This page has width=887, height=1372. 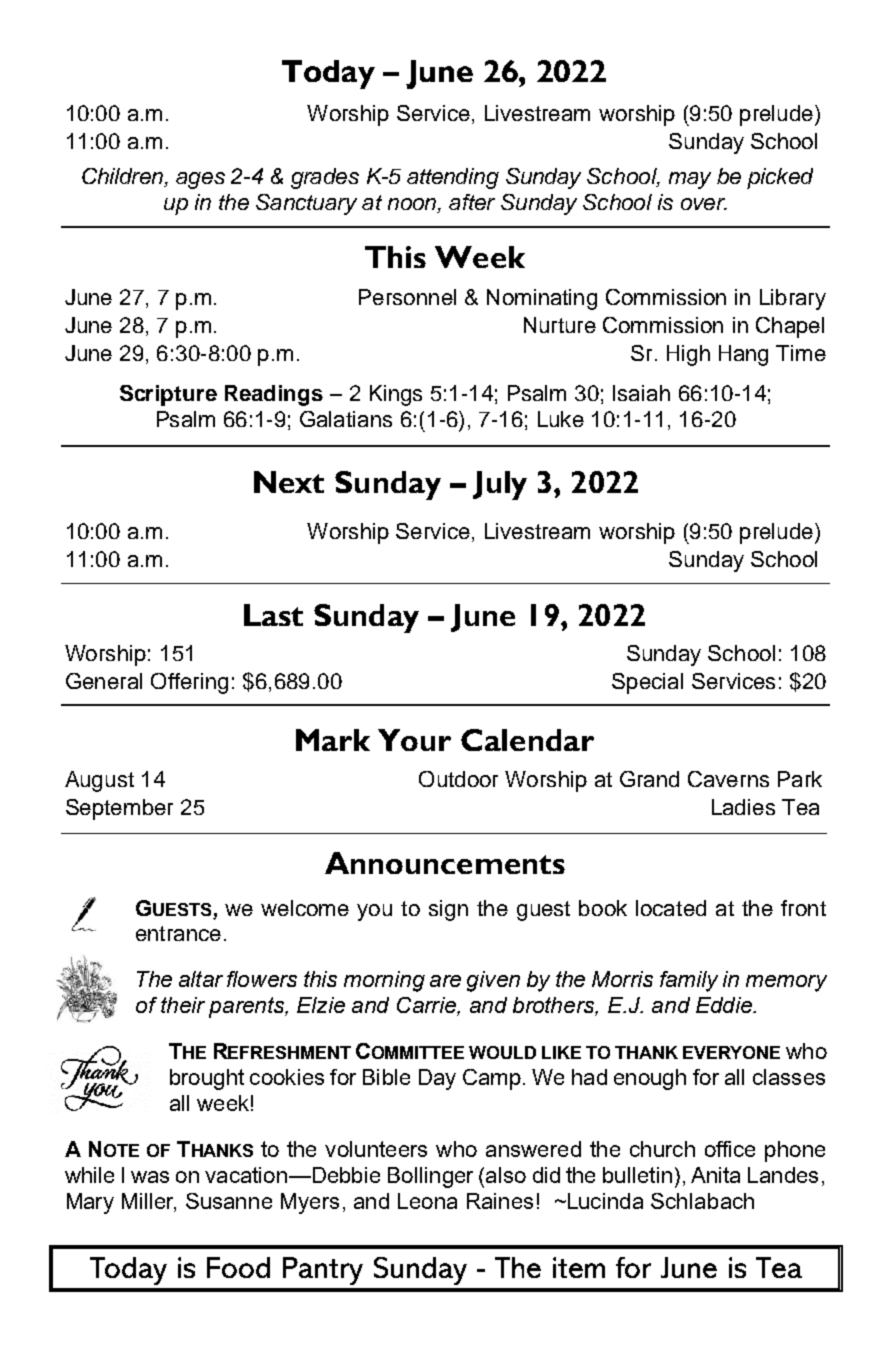 What do you see at coordinates (472, 202) in the page?
I see `after` at bounding box center [472, 202].
